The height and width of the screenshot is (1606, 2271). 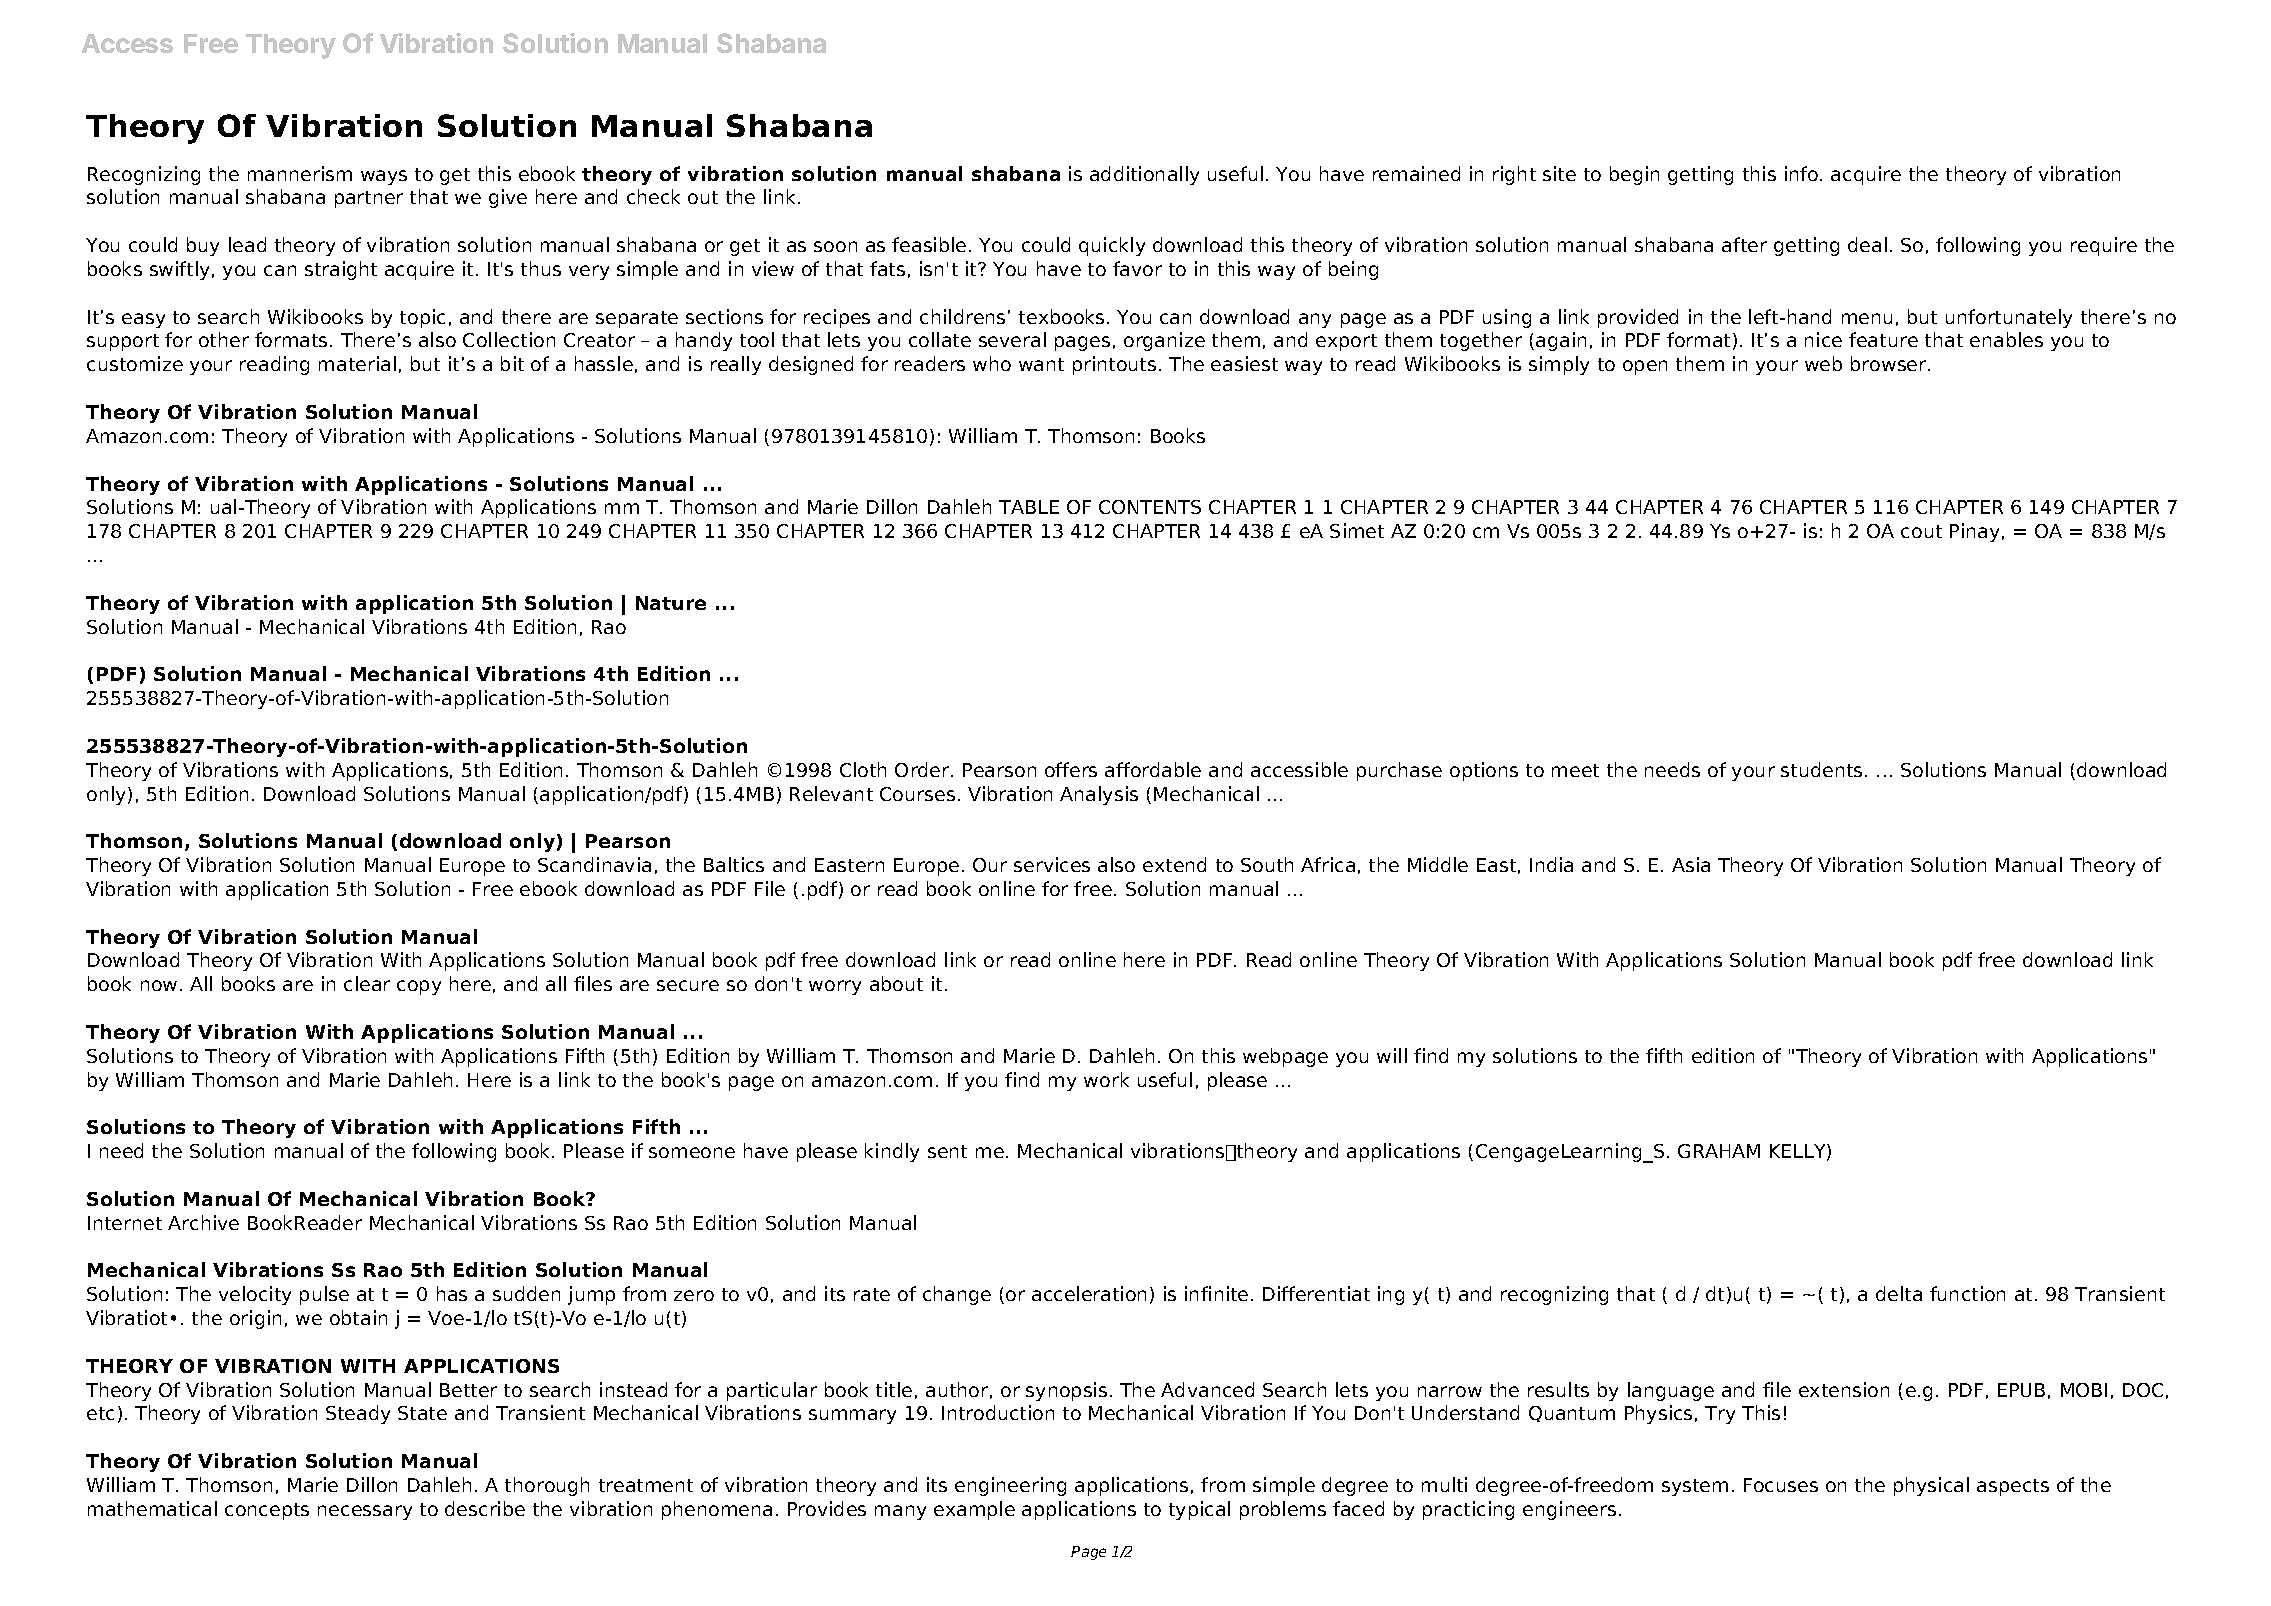 What do you see at coordinates (357, 363) in the screenshot?
I see `material` at bounding box center [357, 363].
